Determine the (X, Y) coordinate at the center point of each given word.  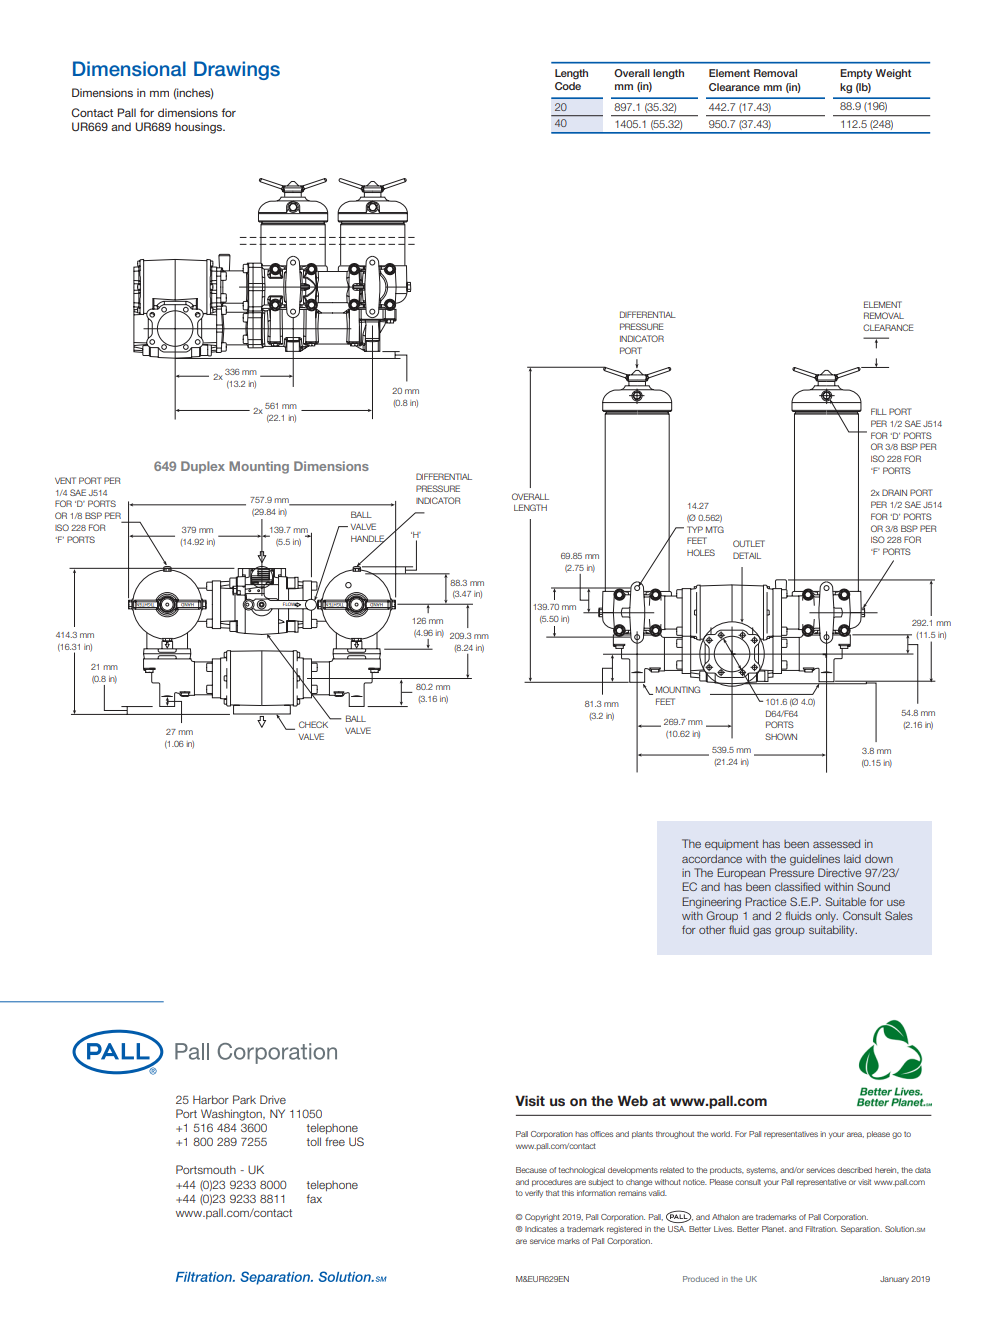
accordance (712, 858)
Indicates (541, 1229)
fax (314, 1198)
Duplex (203, 467)
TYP (695, 529)
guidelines (815, 860)
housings (200, 128)
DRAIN (894, 492)
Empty (856, 74)
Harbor (211, 1099)
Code (568, 86)
